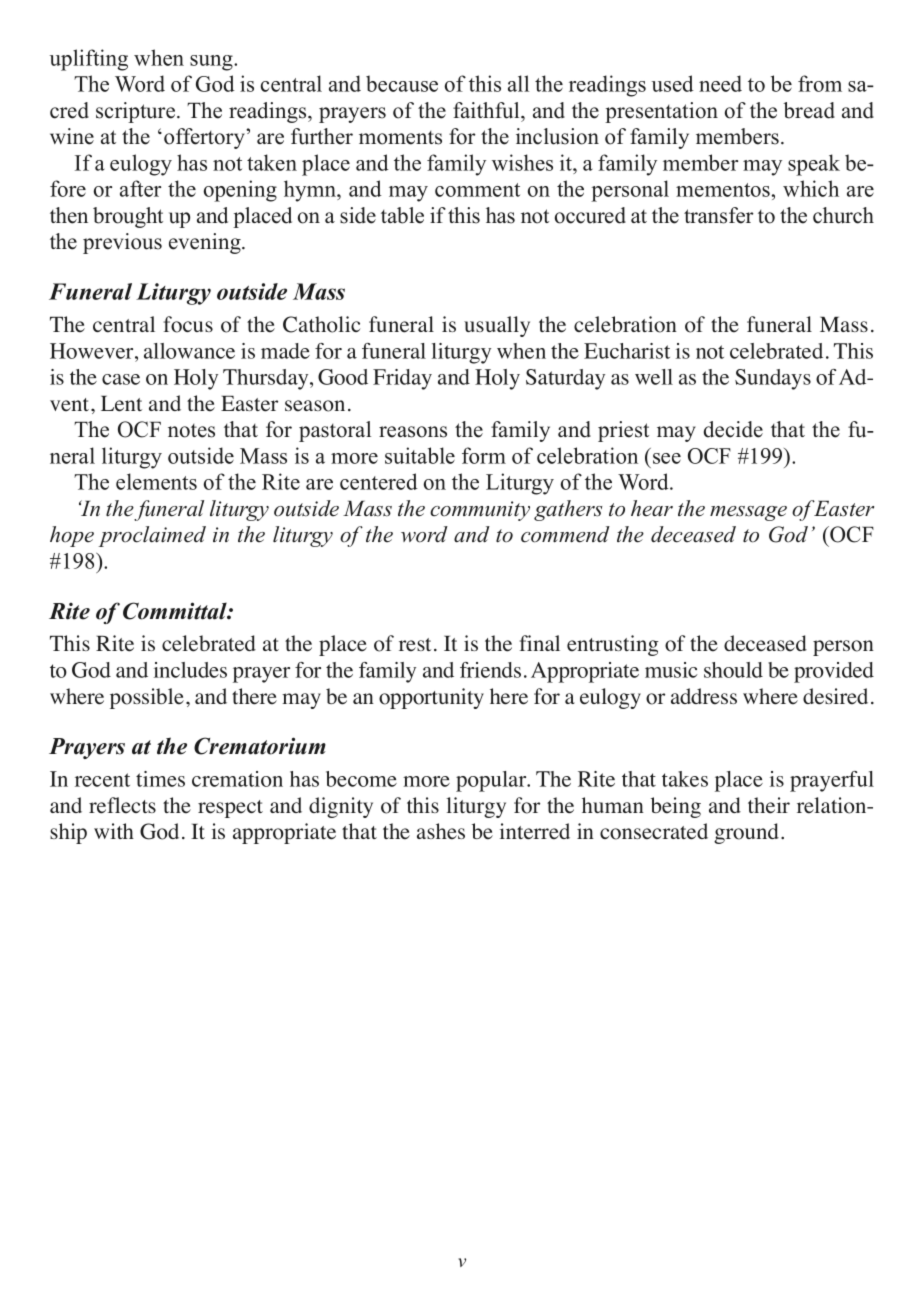 The height and width of the screenshot is (1303, 924). Describe the element at coordinates (484, 455) in the screenshot. I see `form` at that location.
